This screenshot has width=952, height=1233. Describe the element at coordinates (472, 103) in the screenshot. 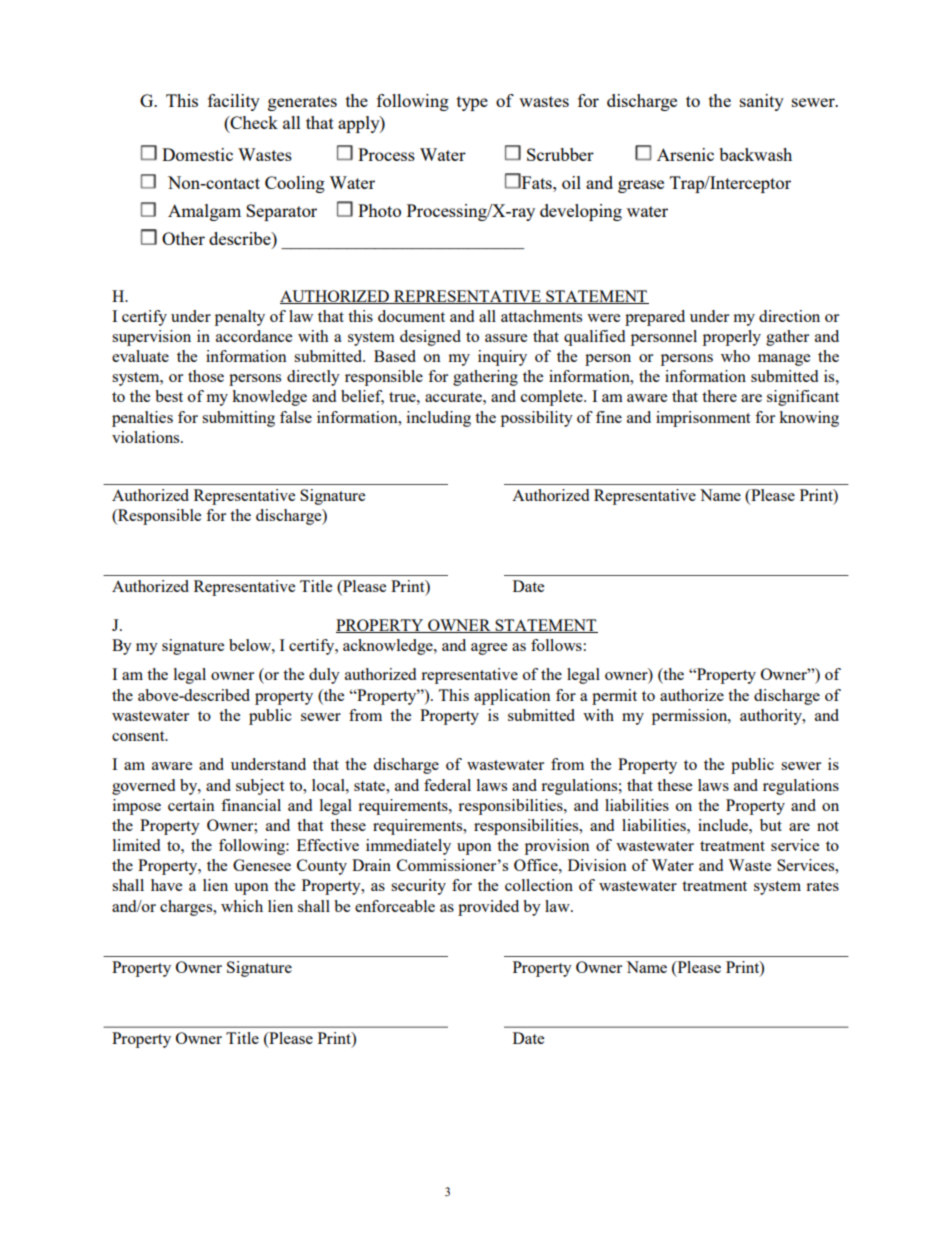

I see `type` at that location.
